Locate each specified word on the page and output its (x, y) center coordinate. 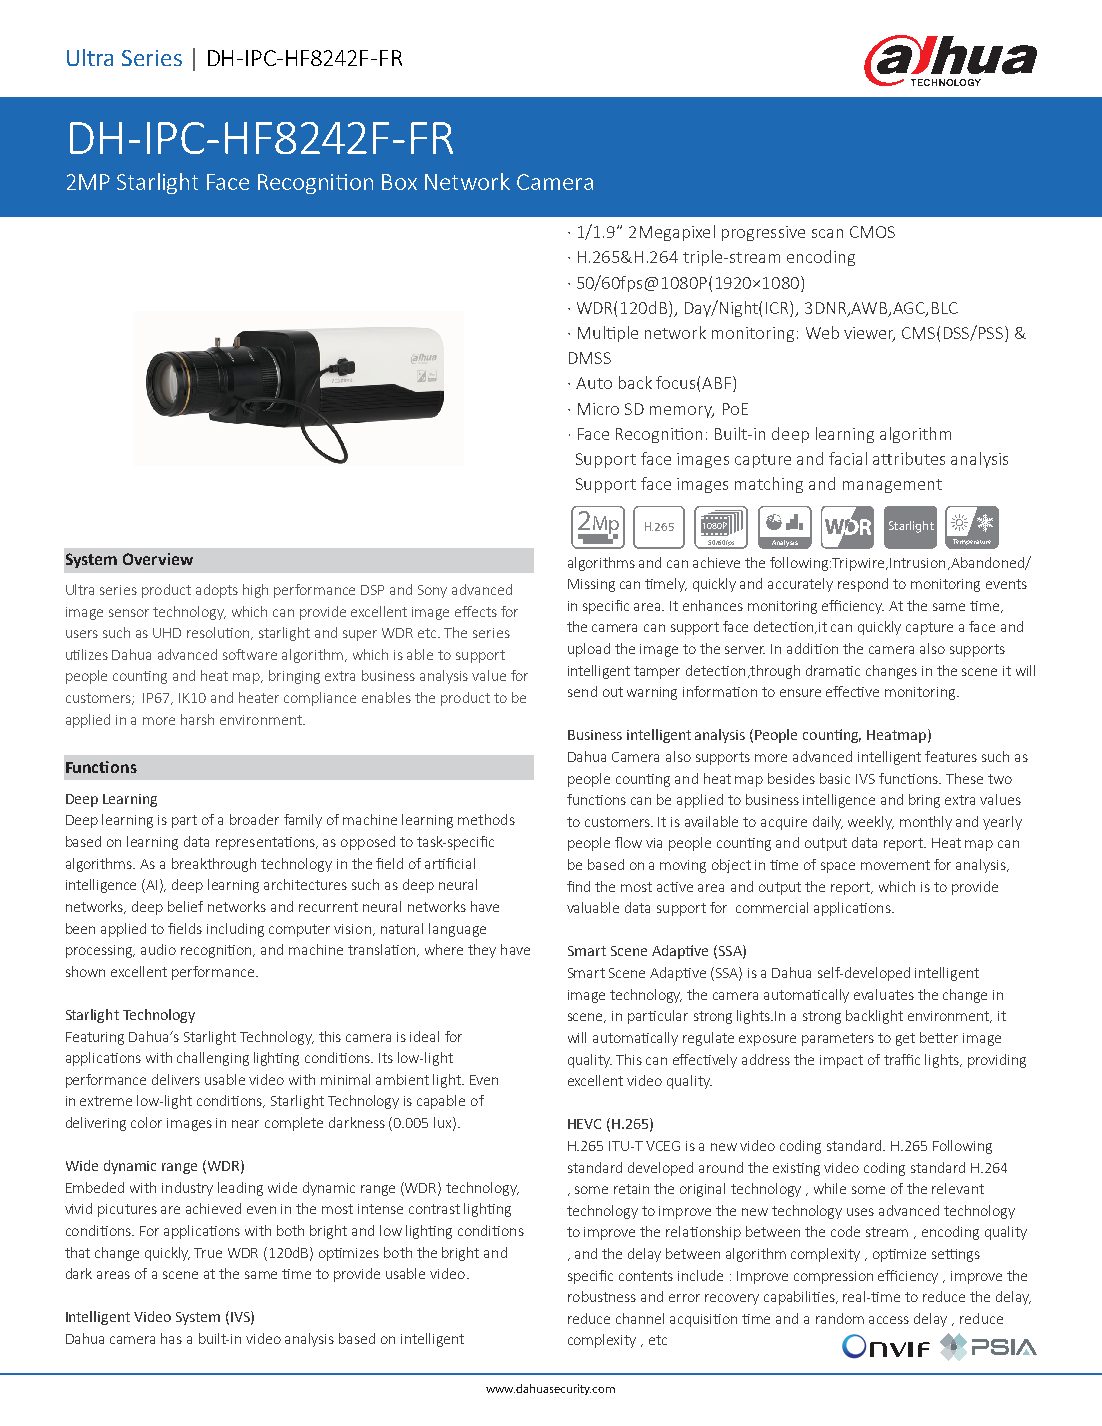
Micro (598, 409)
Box (399, 182)
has (171, 1338)
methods (486, 819)
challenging (213, 1059)
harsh (197, 719)
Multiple (608, 334)
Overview (158, 559)
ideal (424, 1036)
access (889, 1320)
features (951, 756)
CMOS (872, 232)
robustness (602, 1296)
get (905, 1039)
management (892, 486)
